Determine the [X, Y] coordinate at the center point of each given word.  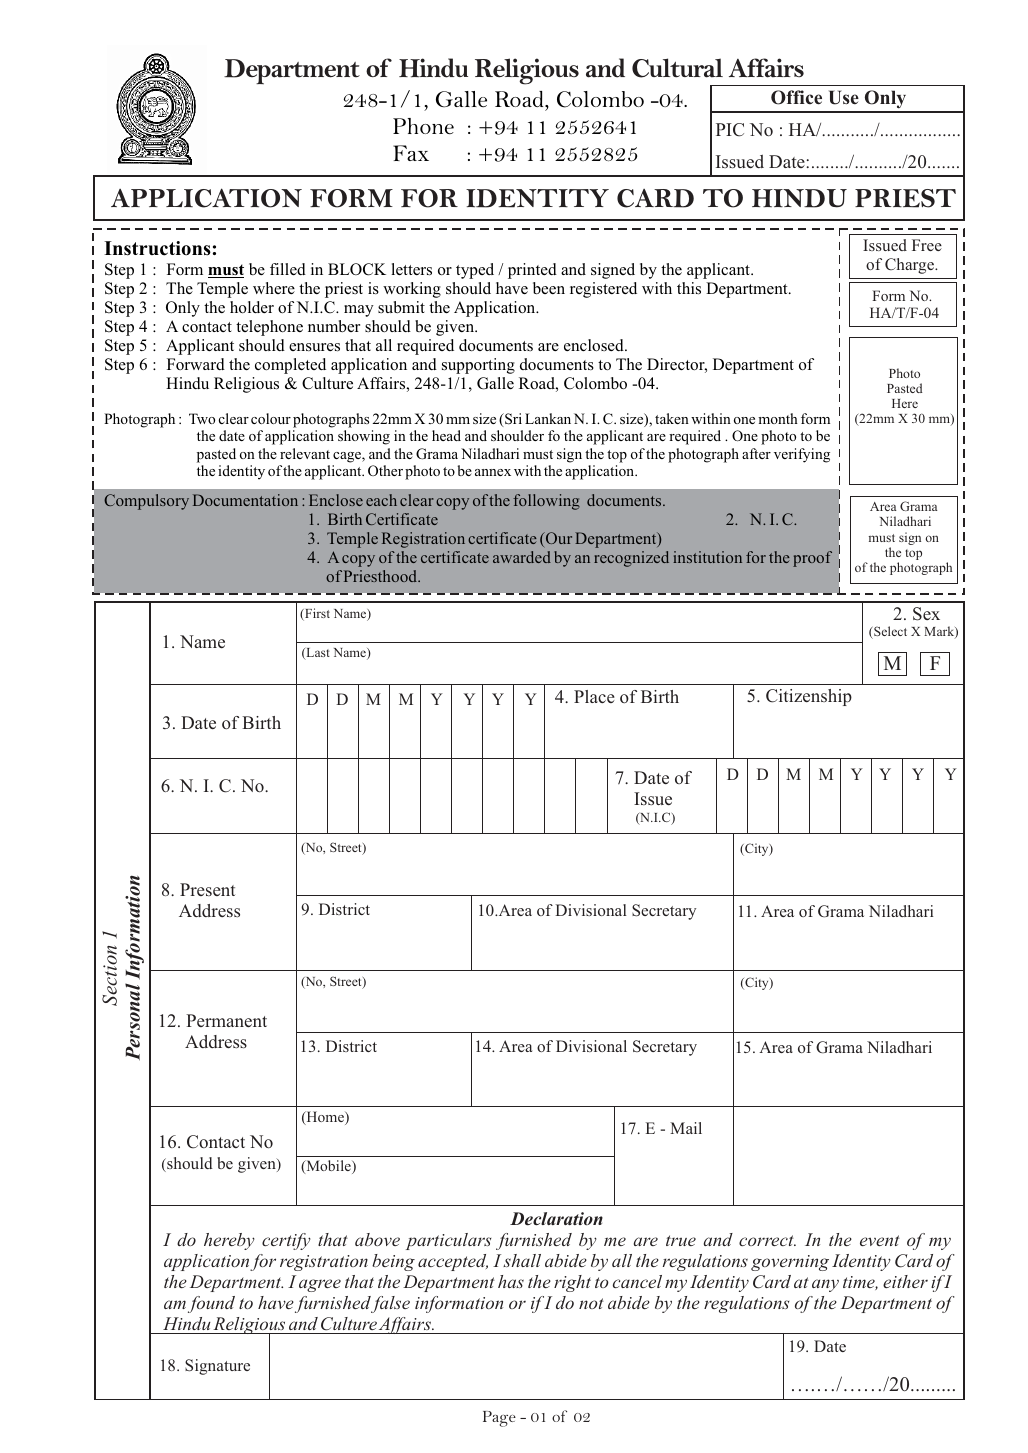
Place [594, 696]
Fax [411, 153]
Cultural [677, 68]
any [825, 1285]
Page [499, 1419]
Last [317, 654]
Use [844, 97]
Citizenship [809, 697]
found [211, 1304]
